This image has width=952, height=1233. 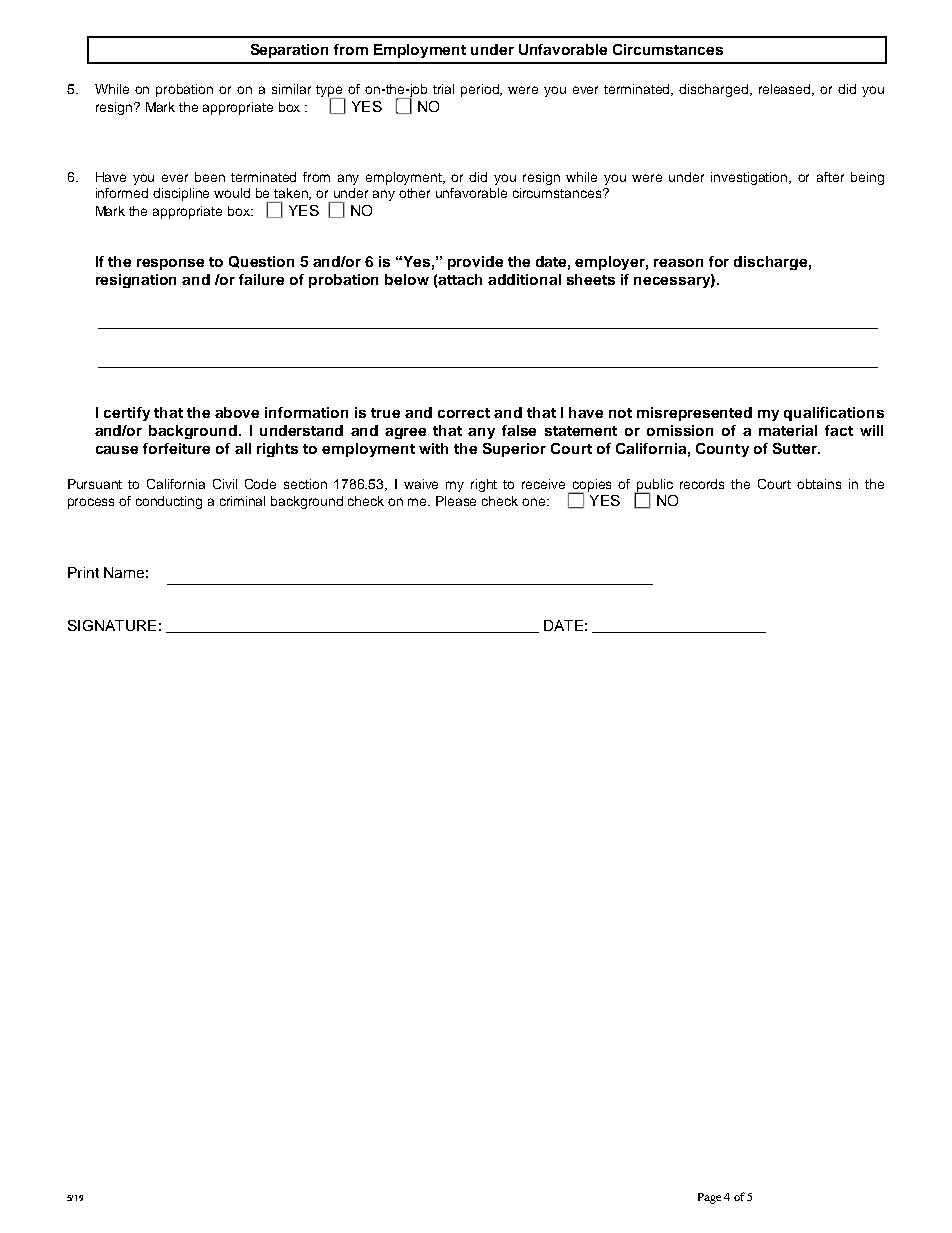 What do you see at coordinates (91, 503) in the image?
I see `process` at bounding box center [91, 503].
